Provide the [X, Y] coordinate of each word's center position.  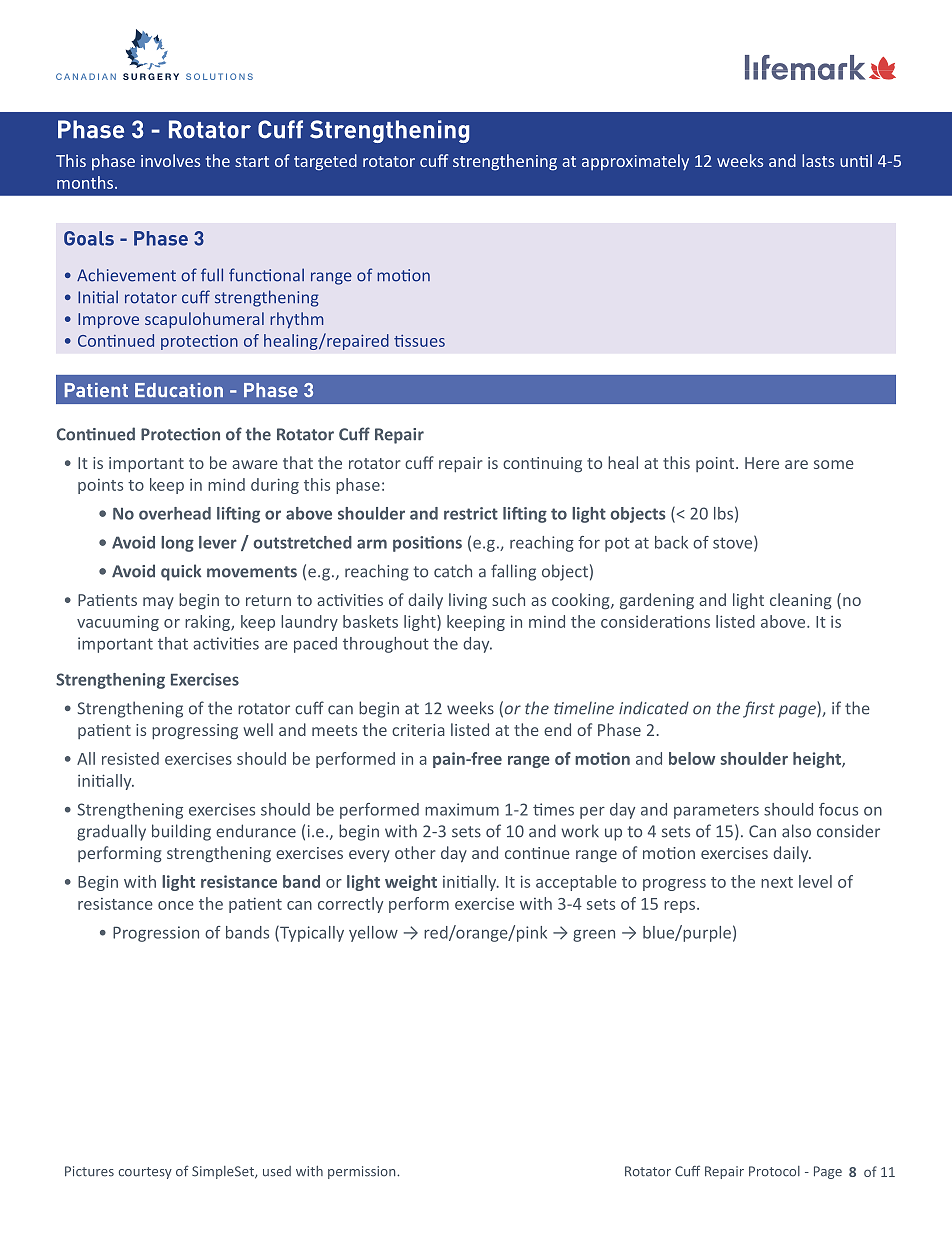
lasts [818, 160]
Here [762, 463]
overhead [175, 513]
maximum [462, 809]
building [181, 832]
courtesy [145, 1173]
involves [170, 160]
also [796, 831]
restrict [471, 513]
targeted [325, 162]
